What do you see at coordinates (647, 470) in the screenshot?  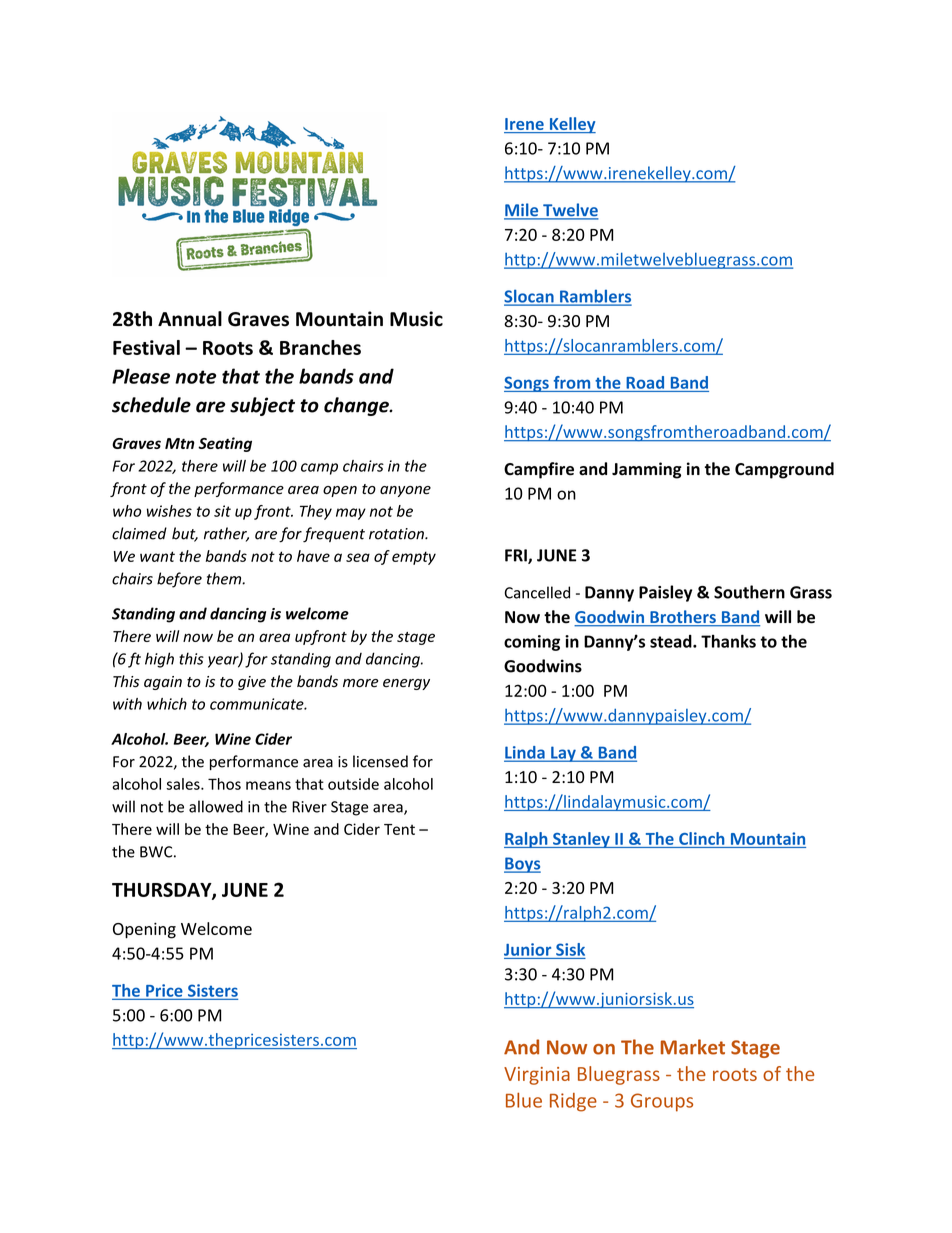 I see `Jamming` at bounding box center [647, 470].
